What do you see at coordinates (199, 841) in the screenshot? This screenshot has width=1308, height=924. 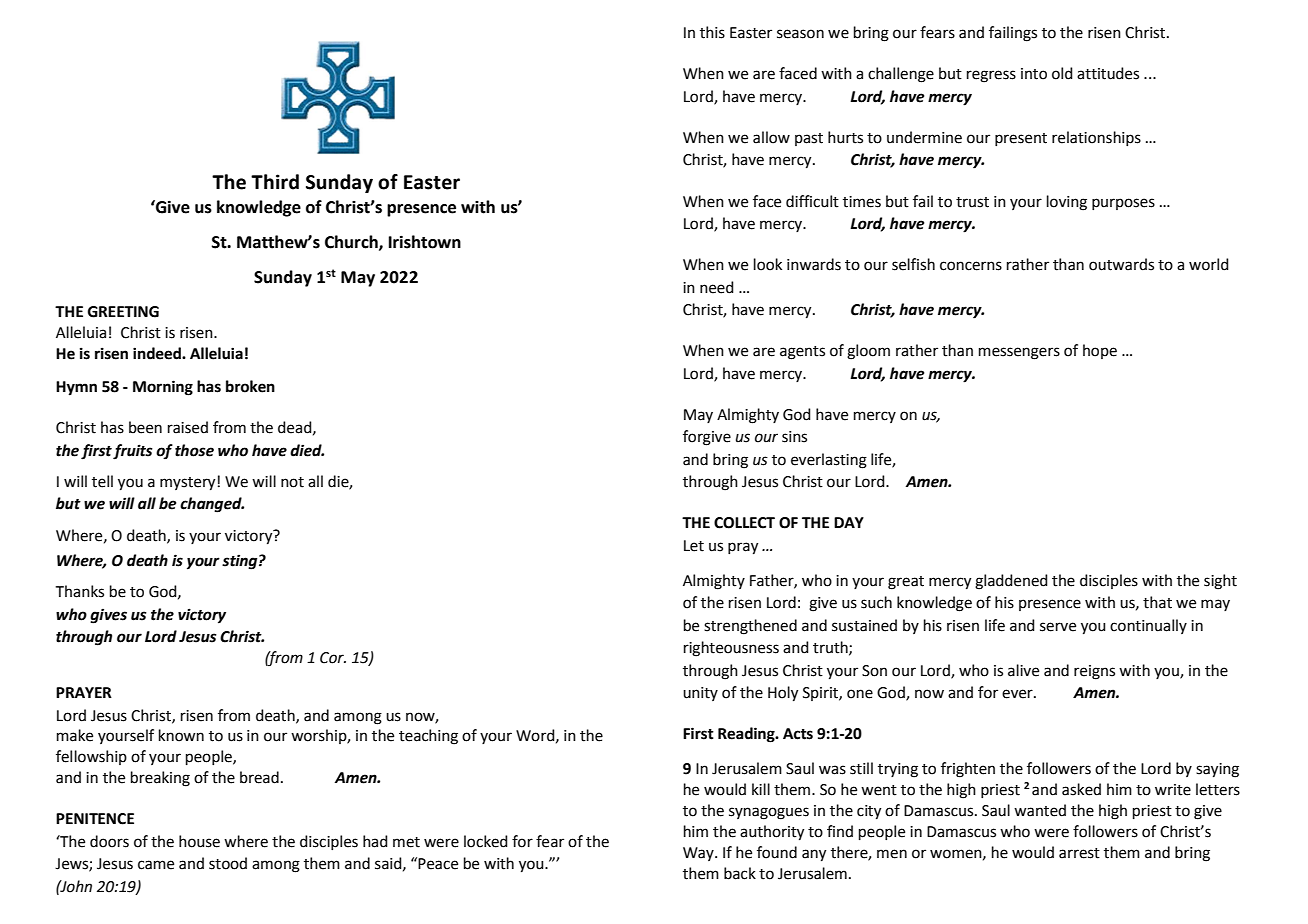 I see `house` at bounding box center [199, 841].
